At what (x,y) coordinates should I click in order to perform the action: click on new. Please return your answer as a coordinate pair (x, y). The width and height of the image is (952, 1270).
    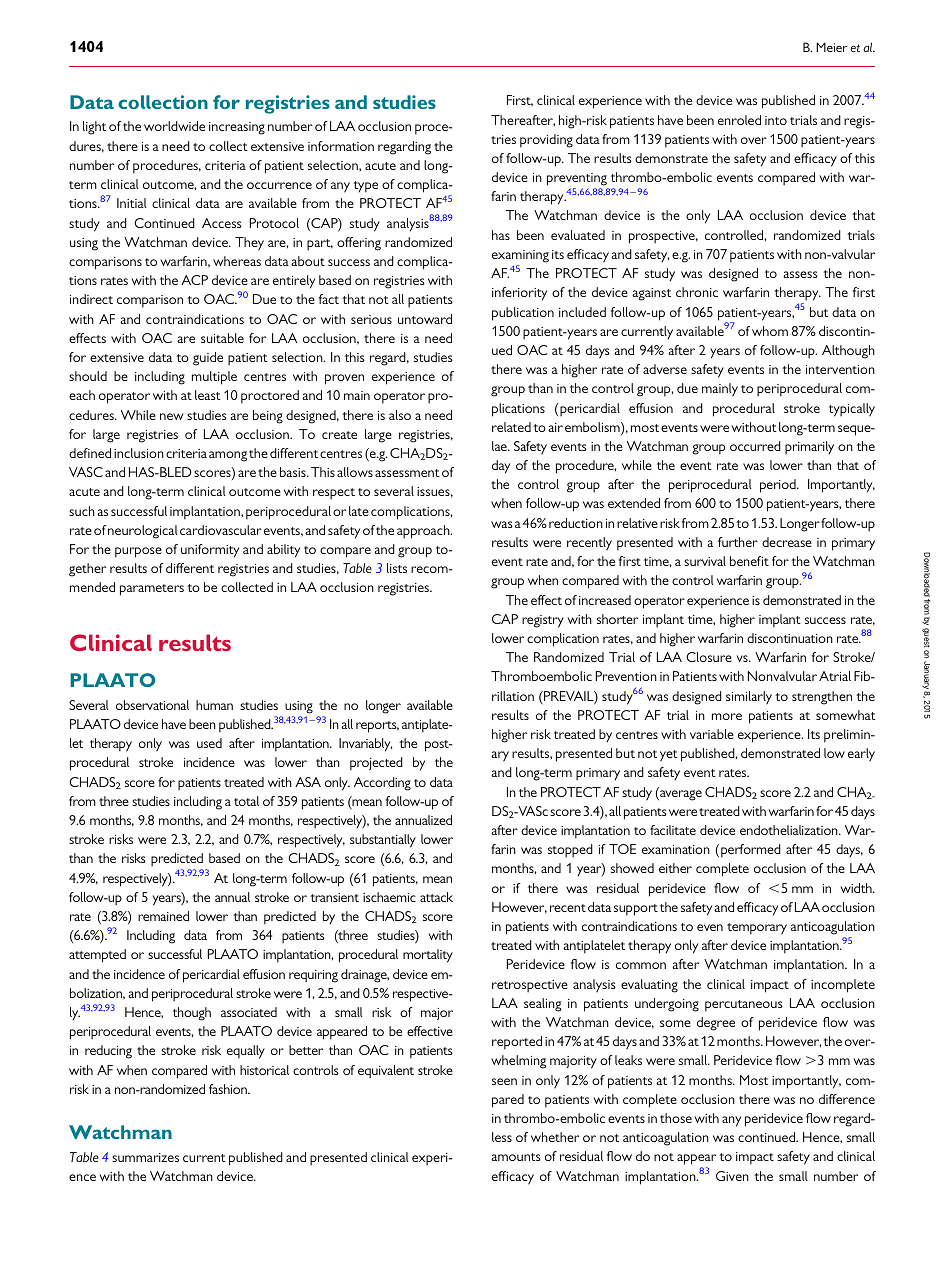
    Looking at the image, I should click on (172, 416).
